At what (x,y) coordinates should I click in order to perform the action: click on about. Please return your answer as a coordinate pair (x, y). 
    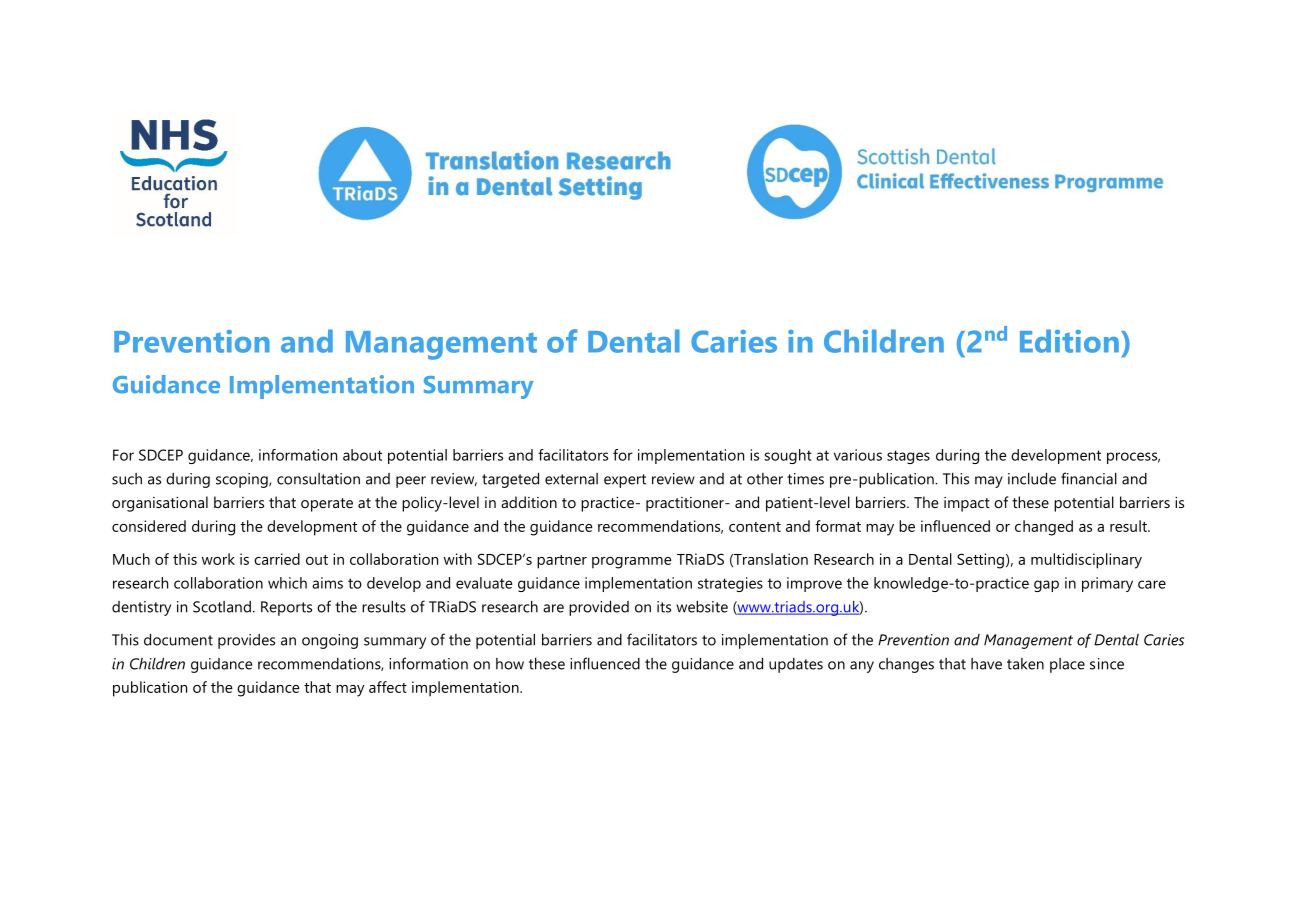
    Looking at the image, I should click on (362, 455).
